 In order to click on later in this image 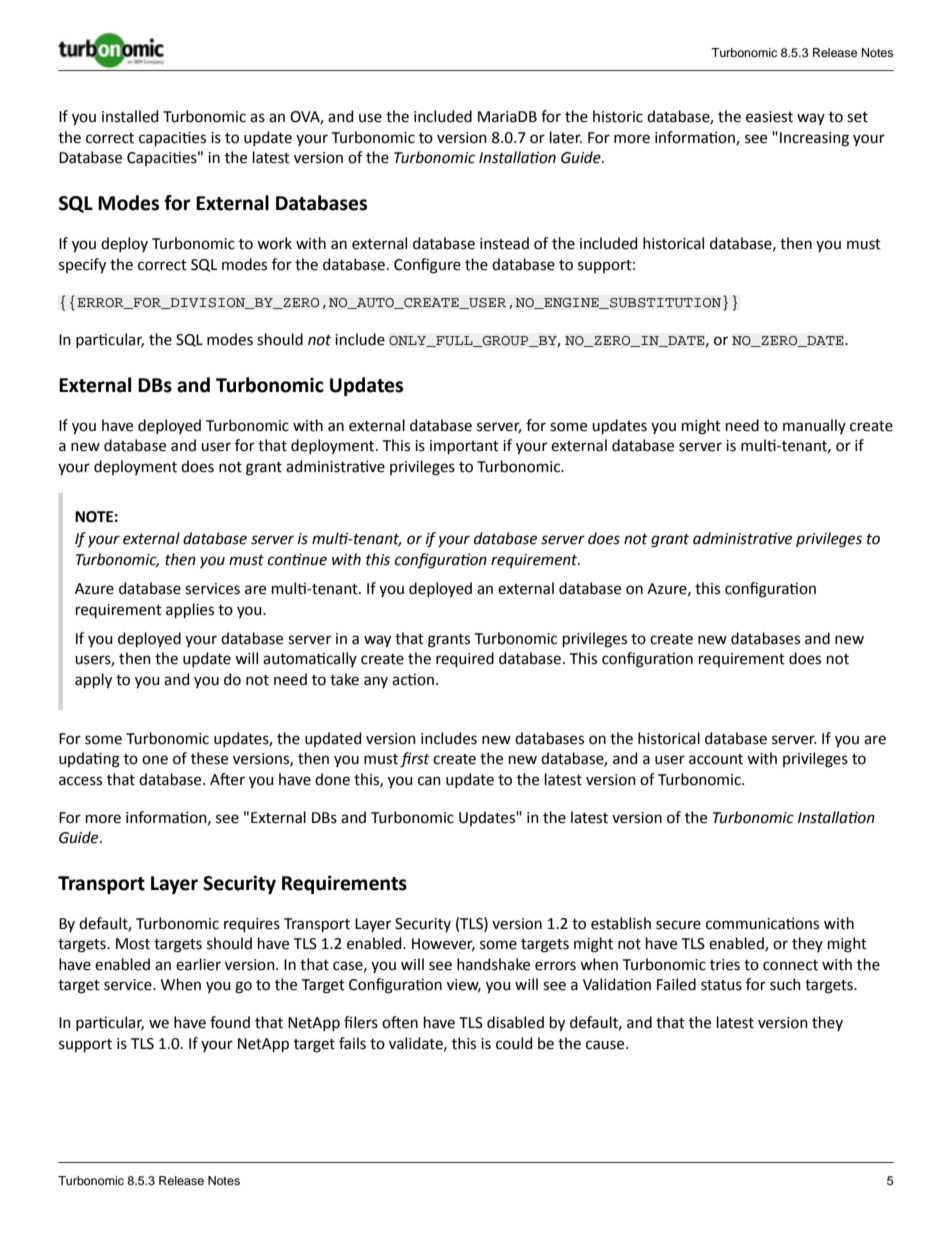, I will do `click(566, 137)`.
